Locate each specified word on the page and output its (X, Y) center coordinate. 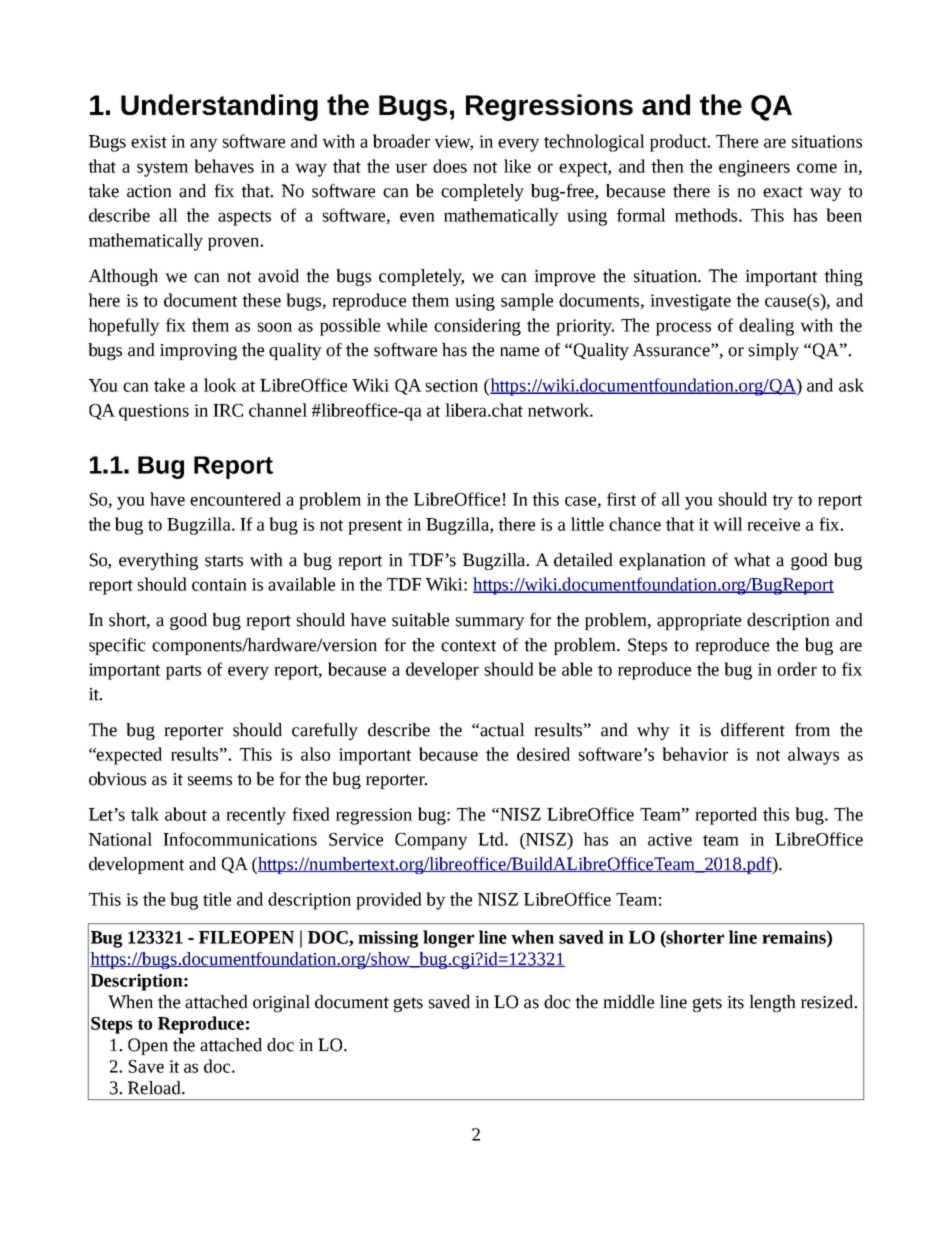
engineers (754, 168)
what (752, 560)
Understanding (219, 107)
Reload (155, 1088)
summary (490, 623)
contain (219, 584)
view (453, 142)
